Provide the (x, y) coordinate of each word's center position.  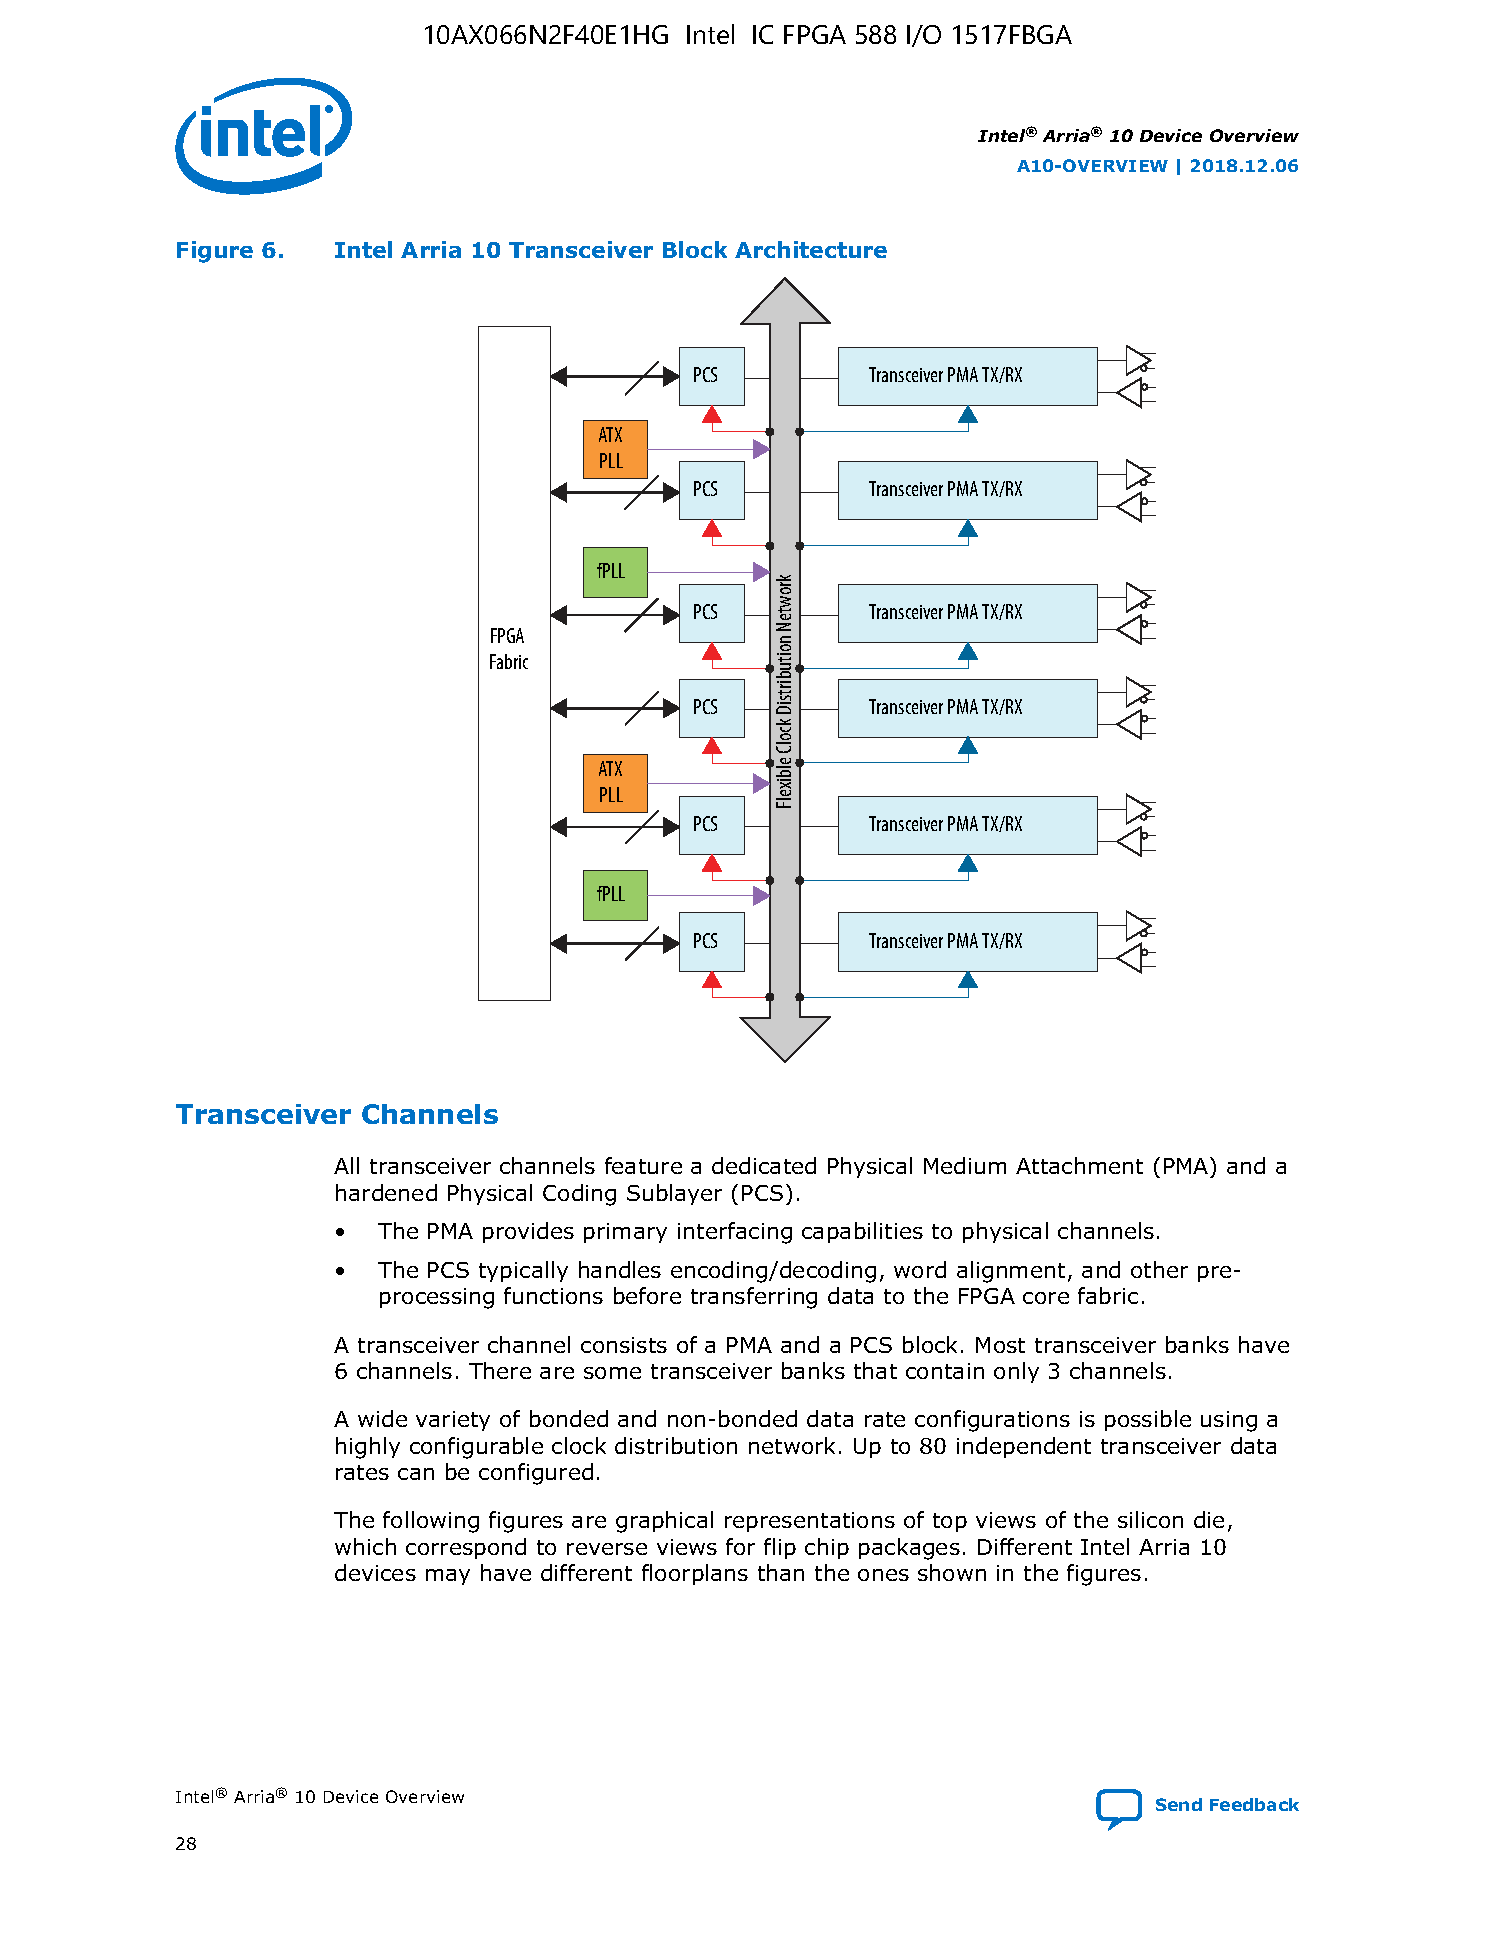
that (875, 1370)
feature (643, 1165)
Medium (965, 1165)
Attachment (1079, 1165)
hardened (386, 1192)
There (500, 1370)
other (1159, 1269)
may (448, 1577)
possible (1148, 1420)
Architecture (811, 249)
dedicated (764, 1165)
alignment (1011, 1272)
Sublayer (674, 1194)
